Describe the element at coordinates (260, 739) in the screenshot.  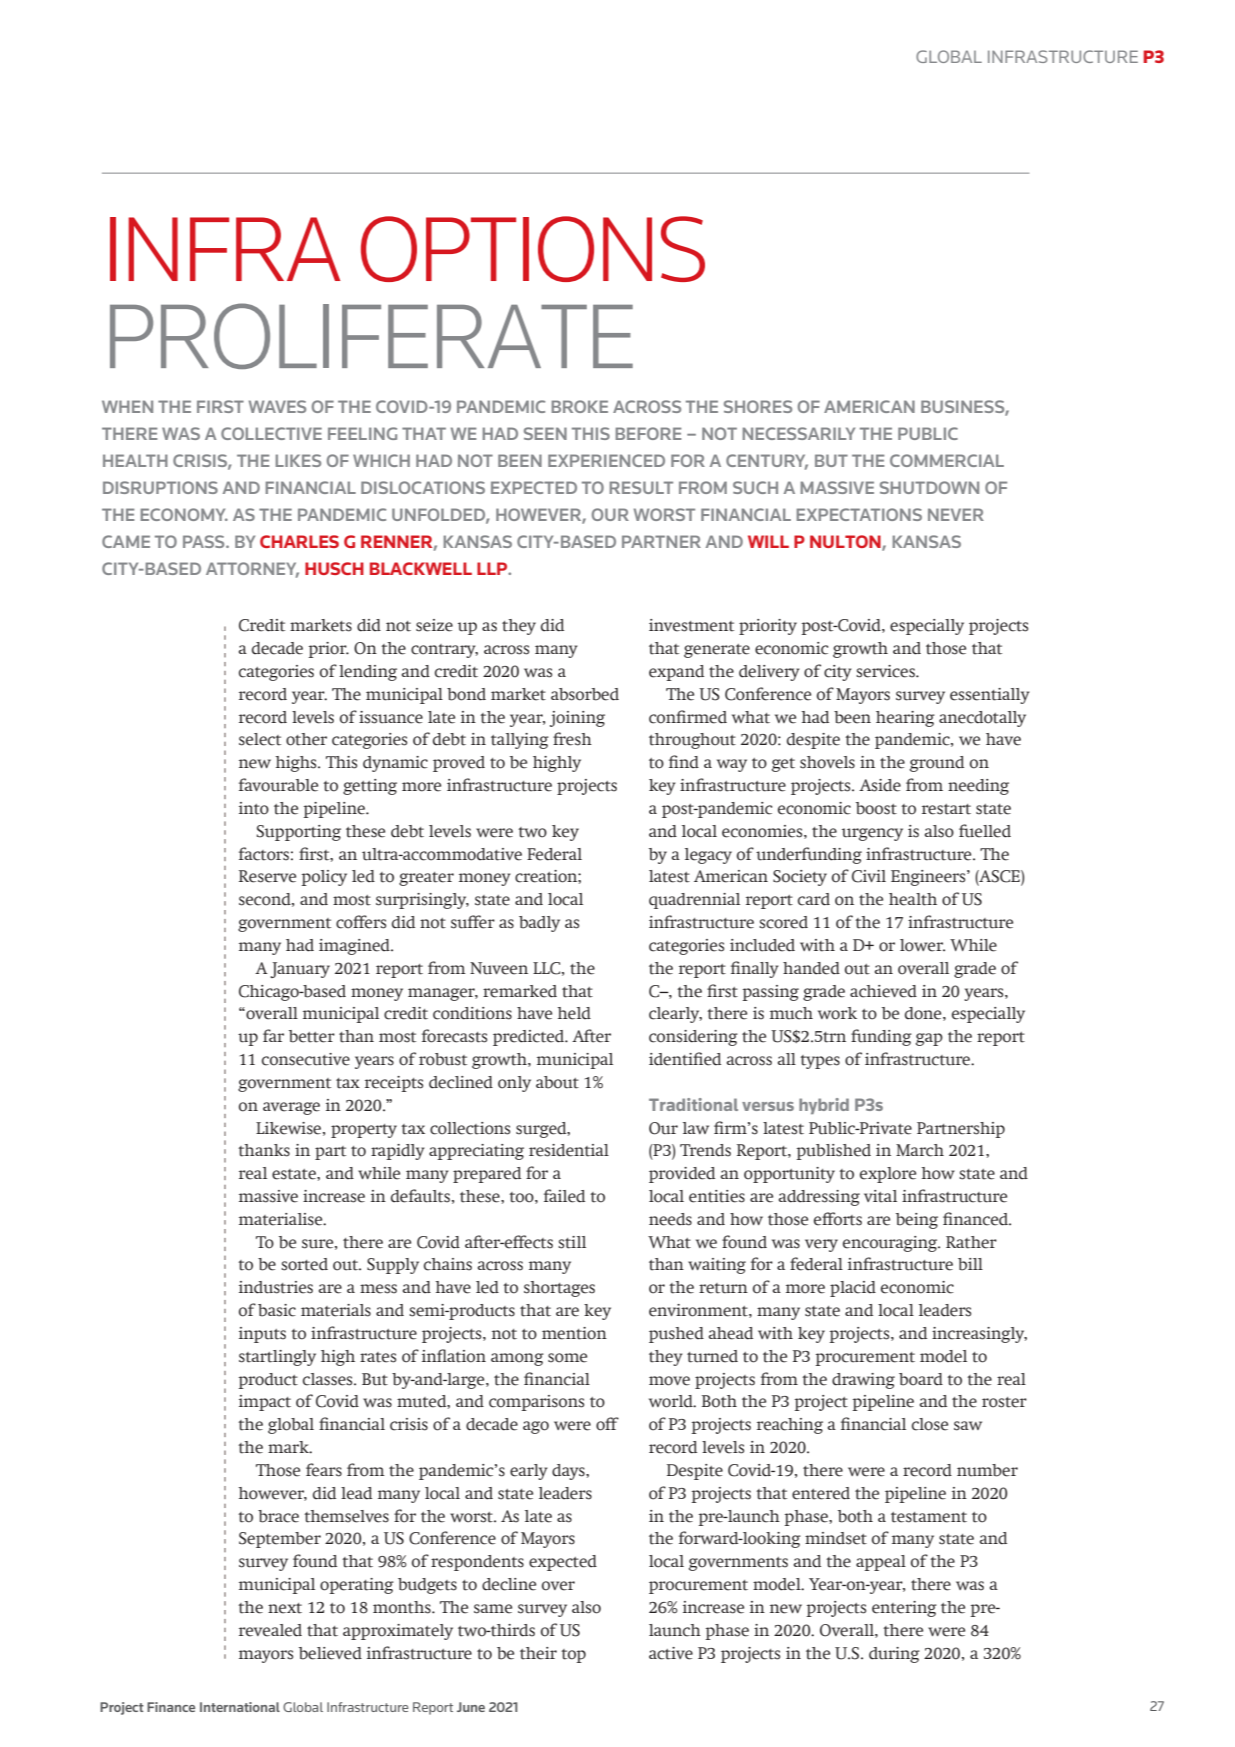
I see `select` at that location.
